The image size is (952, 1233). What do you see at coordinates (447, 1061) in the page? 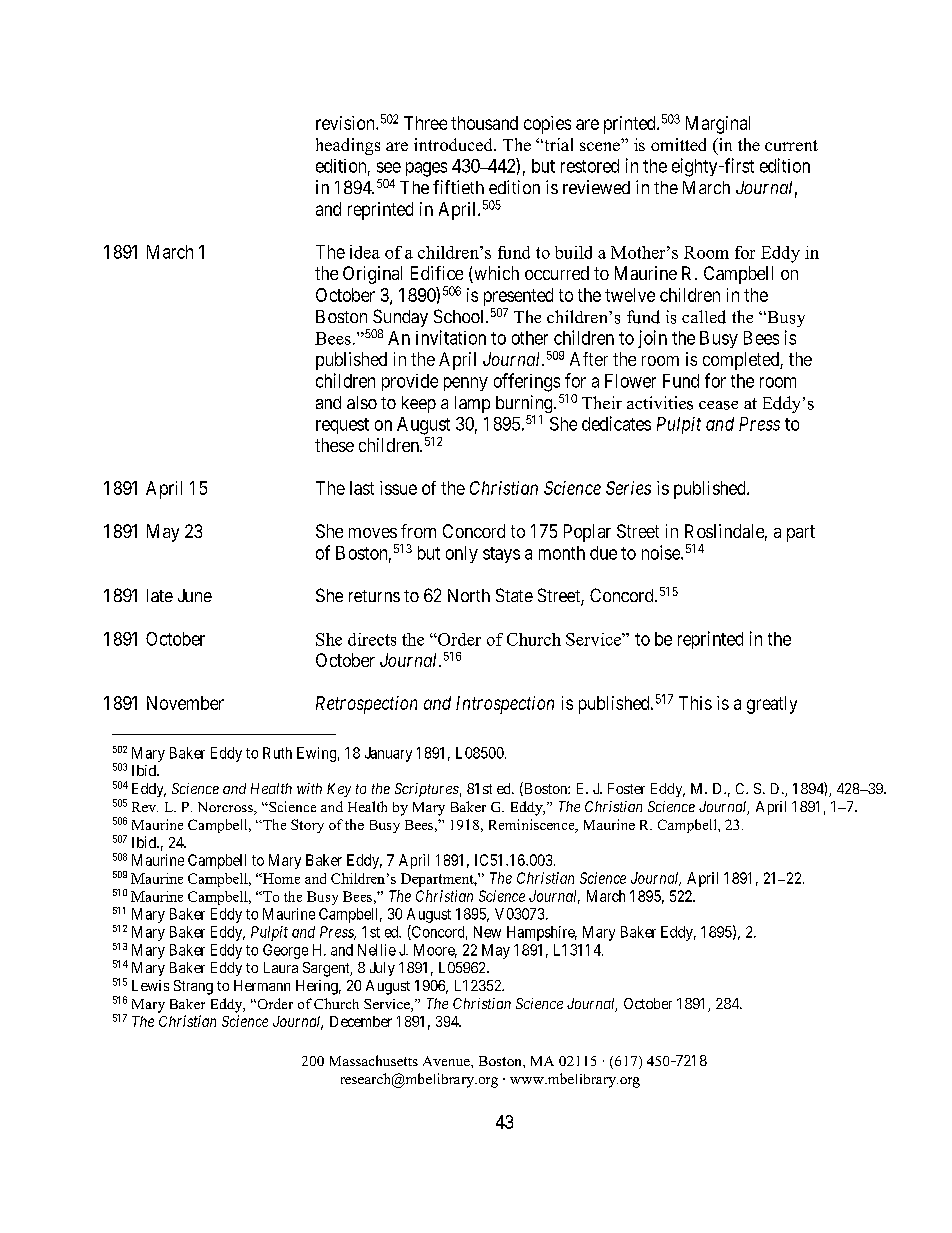
I see `Avenue` at bounding box center [447, 1061].
